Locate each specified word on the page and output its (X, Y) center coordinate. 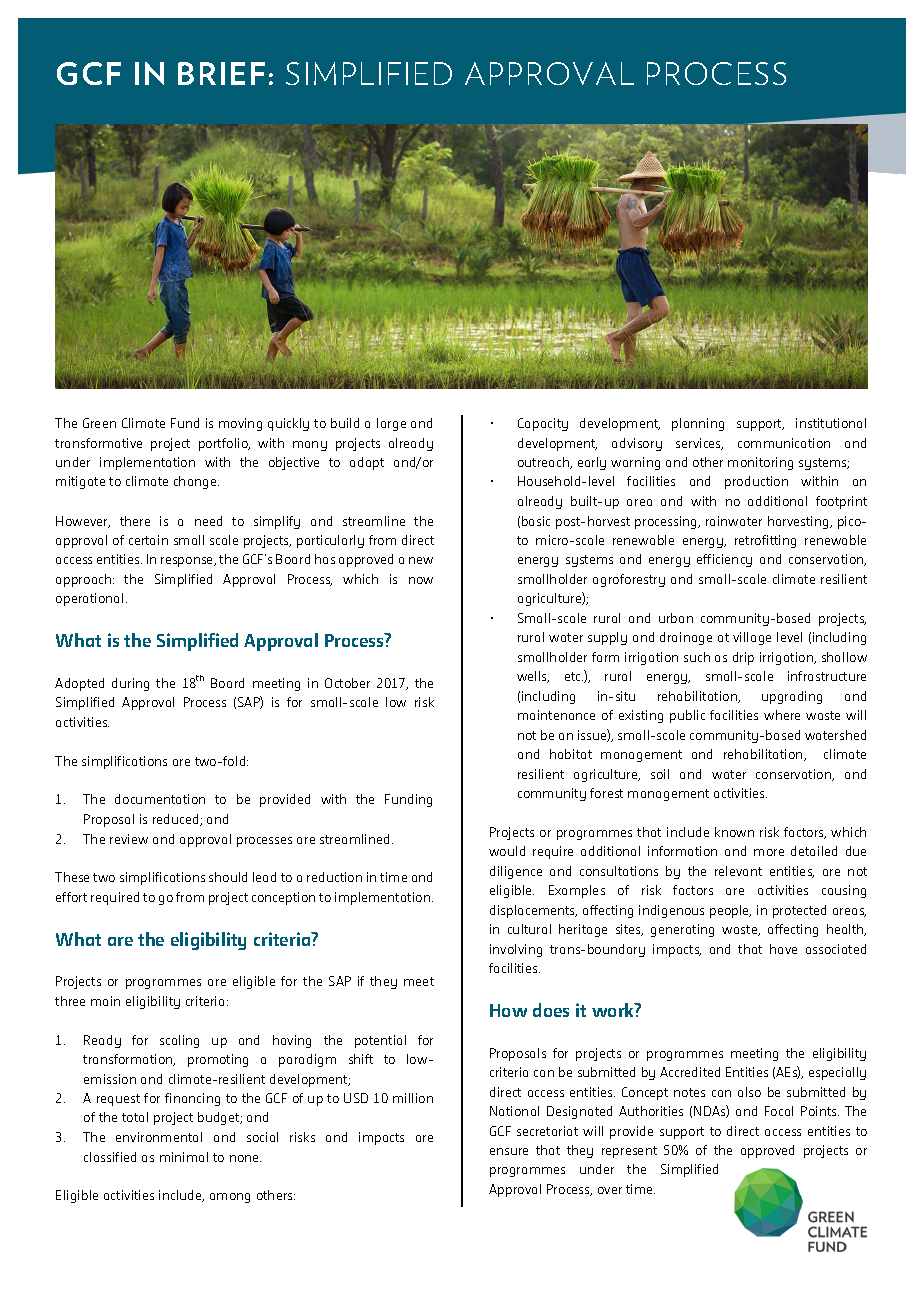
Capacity (543, 424)
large (391, 424)
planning (698, 424)
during (130, 684)
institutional (831, 423)
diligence (516, 872)
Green (99, 423)
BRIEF (221, 73)
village (752, 638)
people (730, 911)
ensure (509, 1151)
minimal (184, 1157)
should (228, 877)
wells (533, 677)
